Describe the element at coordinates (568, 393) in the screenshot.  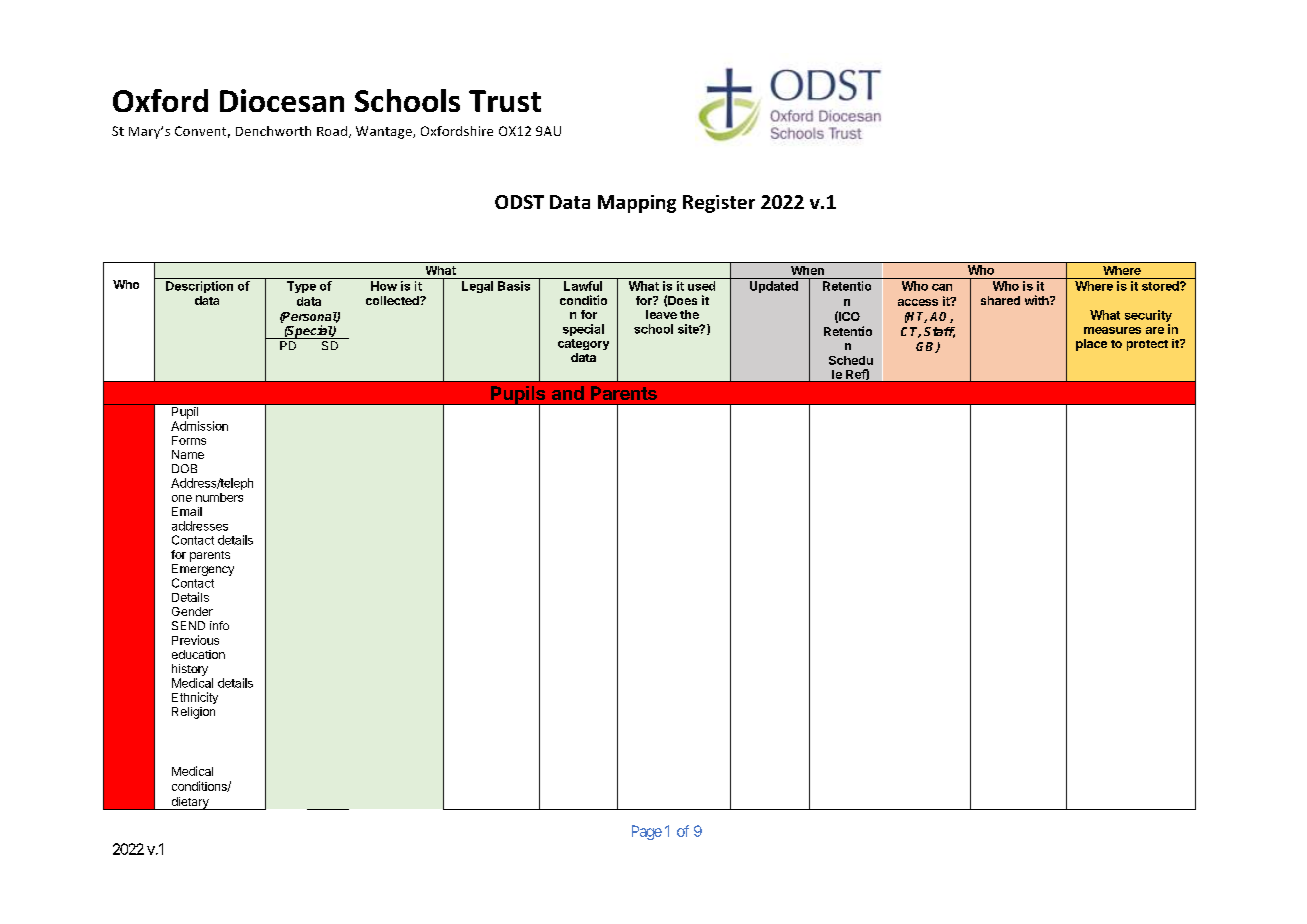
I see `and` at that location.
